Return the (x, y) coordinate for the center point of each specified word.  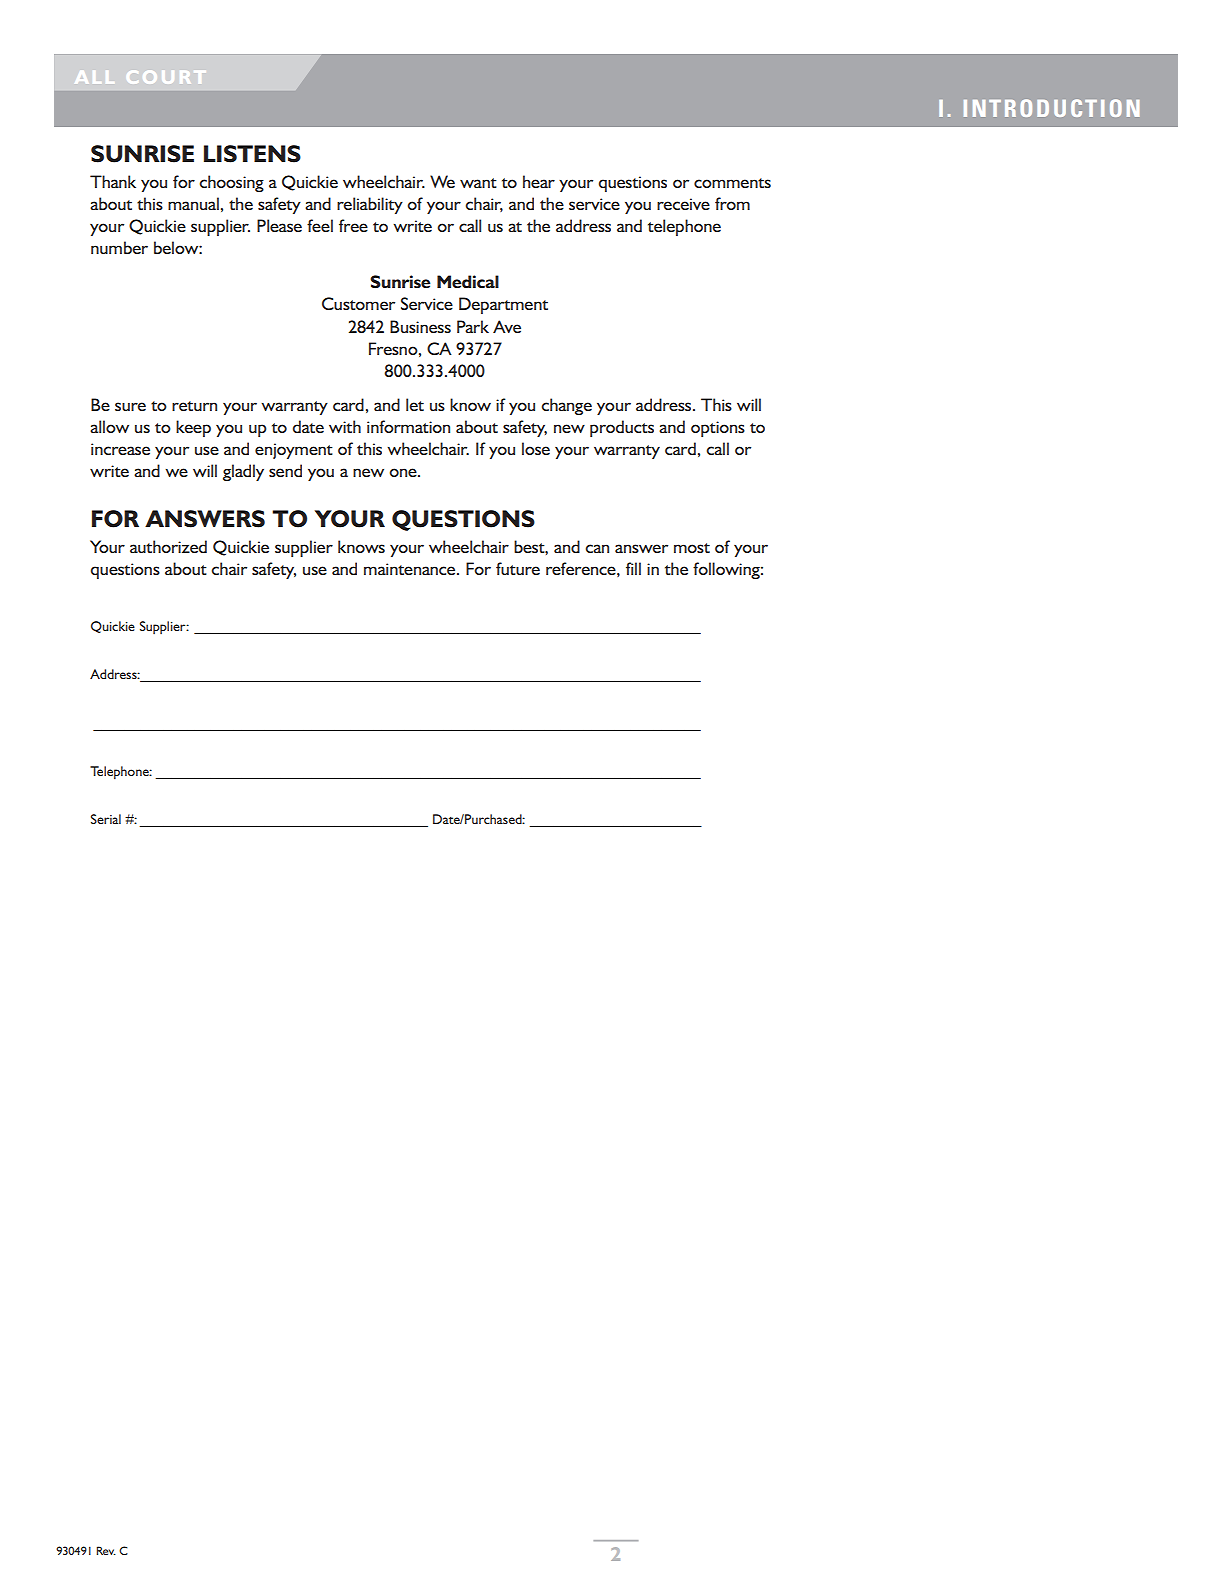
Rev (106, 1550)
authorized (168, 546)
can (597, 548)
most (692, 548)
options (718, 429)
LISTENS (252, 154)
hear (539, 181)
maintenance (411, 569)
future (518, 568)
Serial (106, 819)
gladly (243, 472)
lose (536, 448)
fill (633, 568)
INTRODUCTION (1052, 108)
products (622, 428)
